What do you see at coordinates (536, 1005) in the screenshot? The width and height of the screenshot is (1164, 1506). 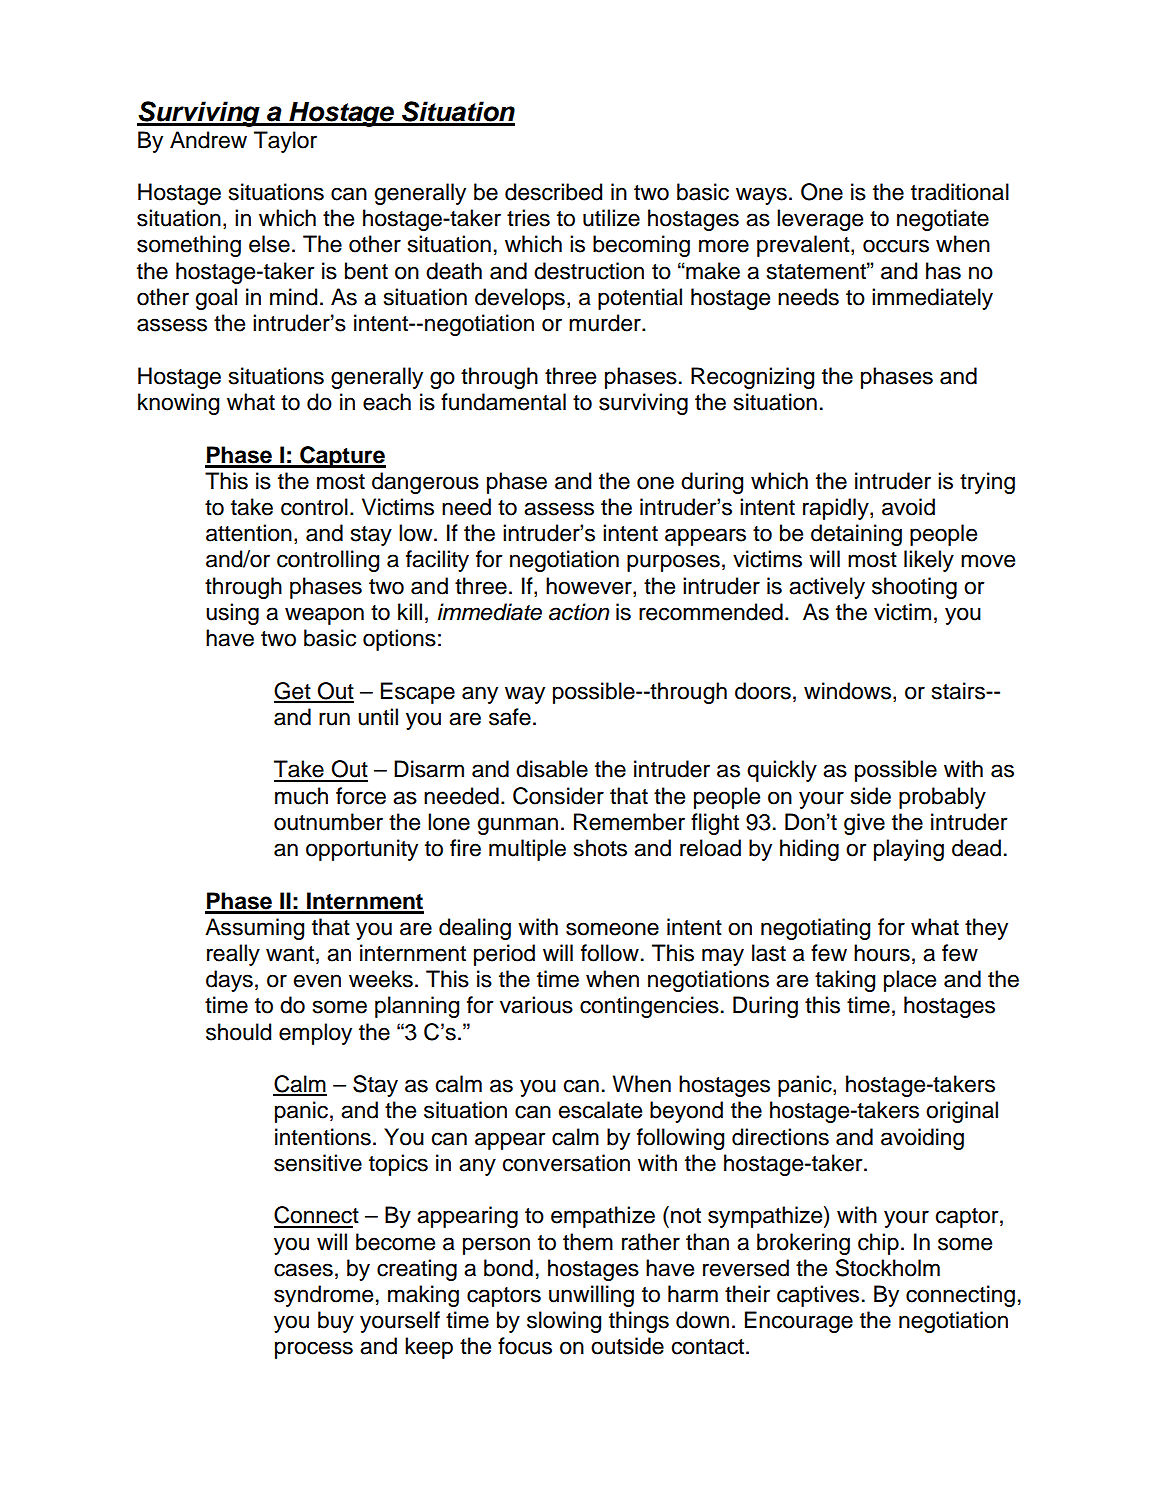 I see `various` at bounding box center [536, 1005].
